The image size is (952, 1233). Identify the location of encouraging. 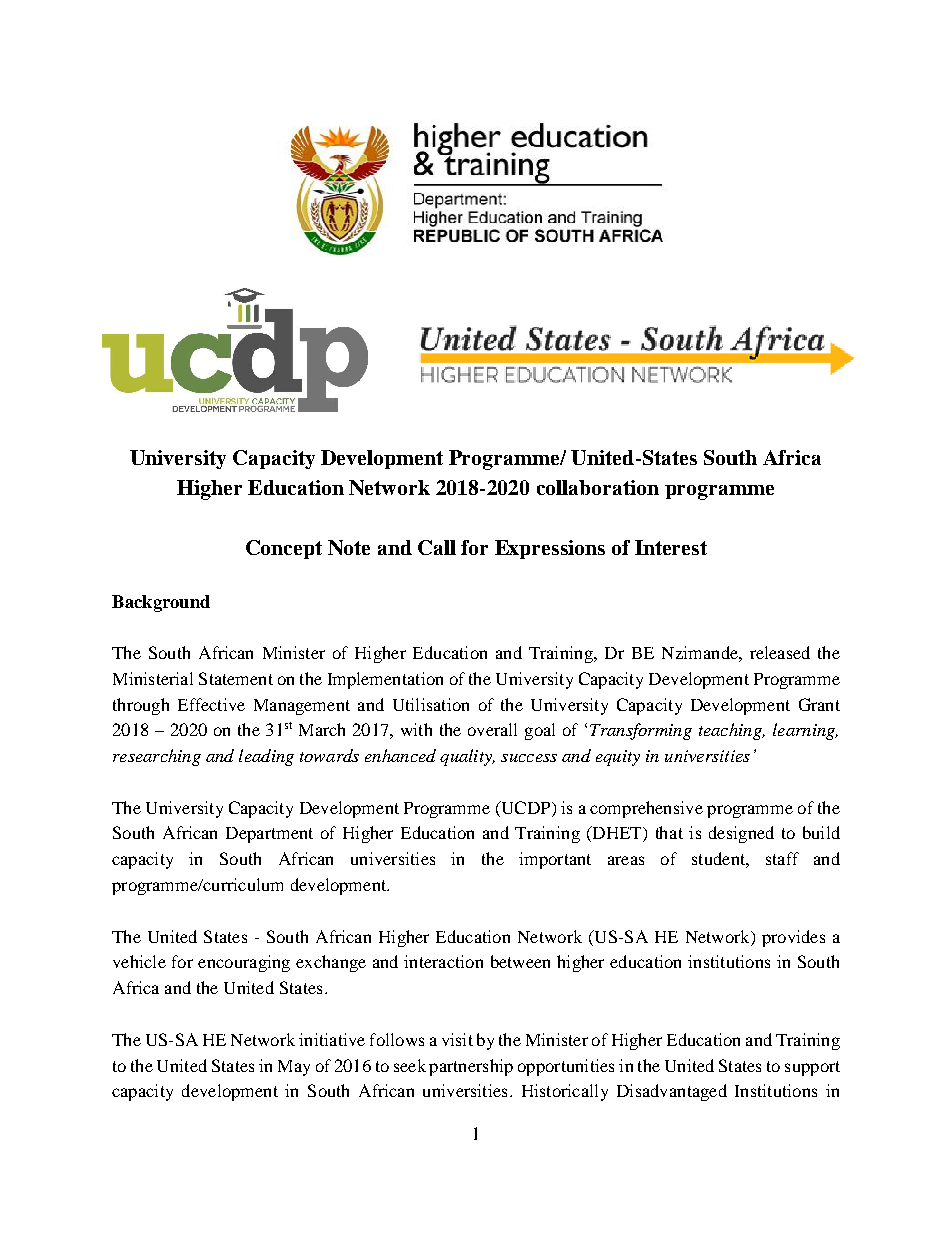
(244, 963).
